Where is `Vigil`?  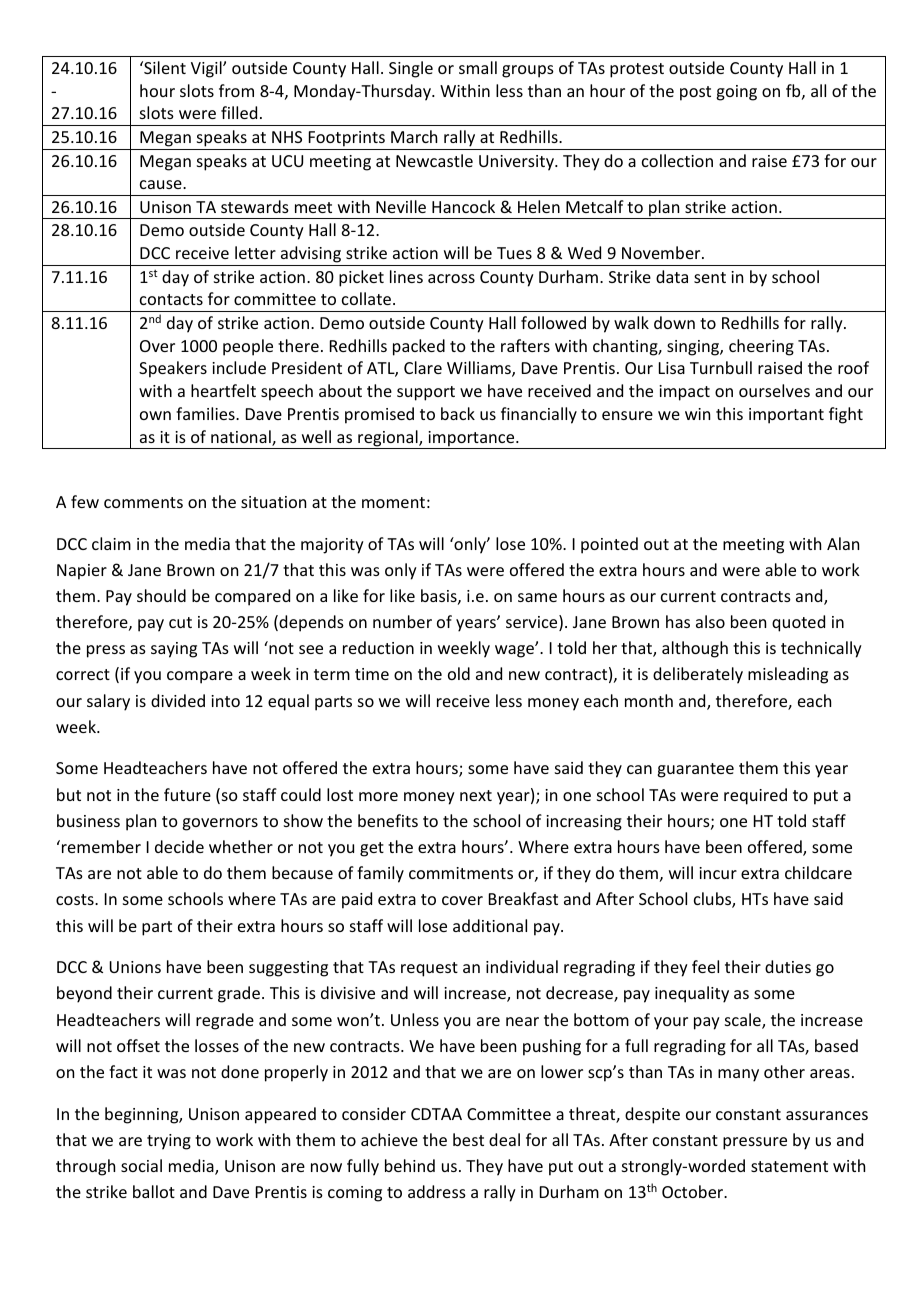 Vigil is located at coordinates (207, 69).
